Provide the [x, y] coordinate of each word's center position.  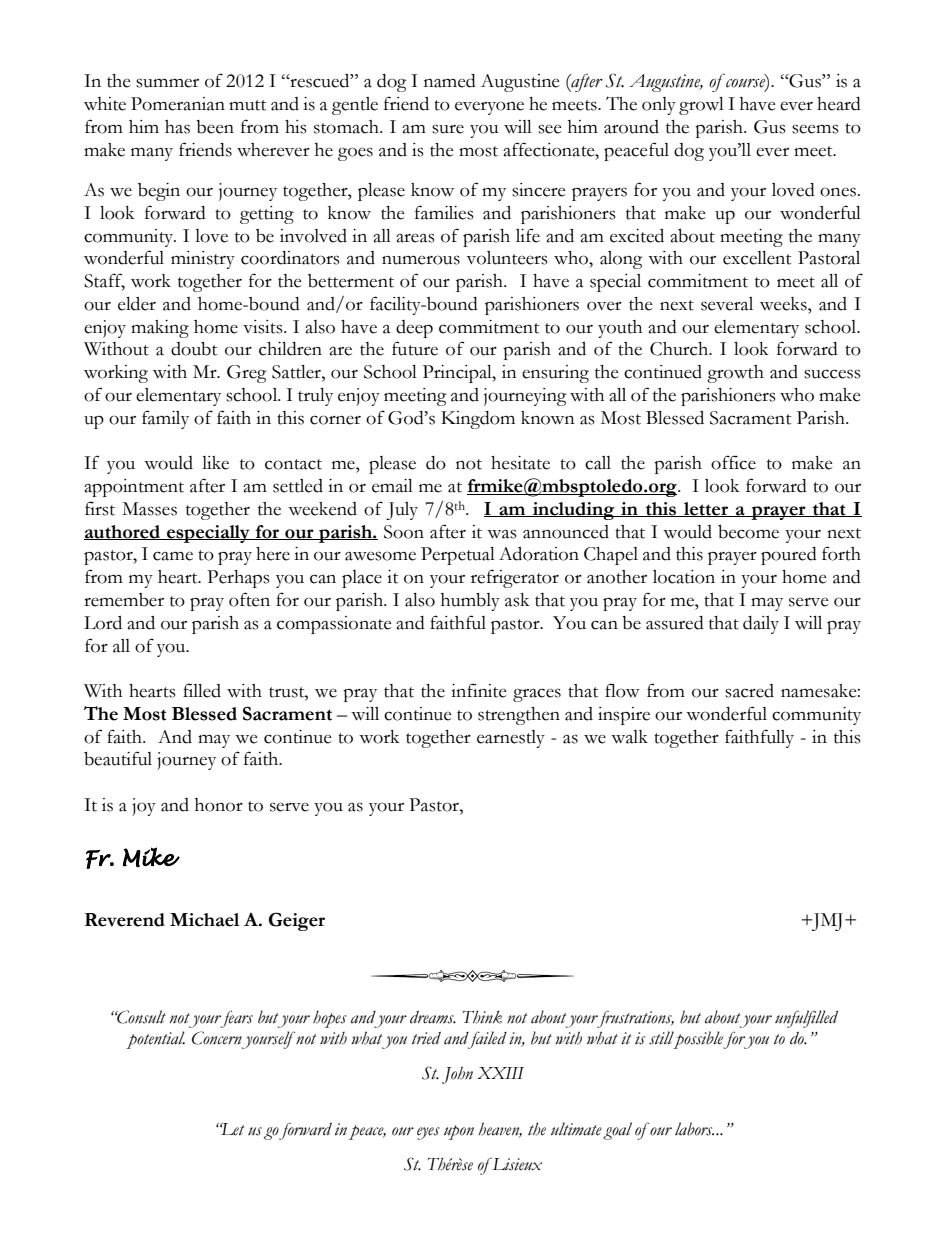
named [450, 81]
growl [701, 106]
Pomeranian [178, 104]
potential [155, 1040]
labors [694, 1129]
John [457, 1075]
